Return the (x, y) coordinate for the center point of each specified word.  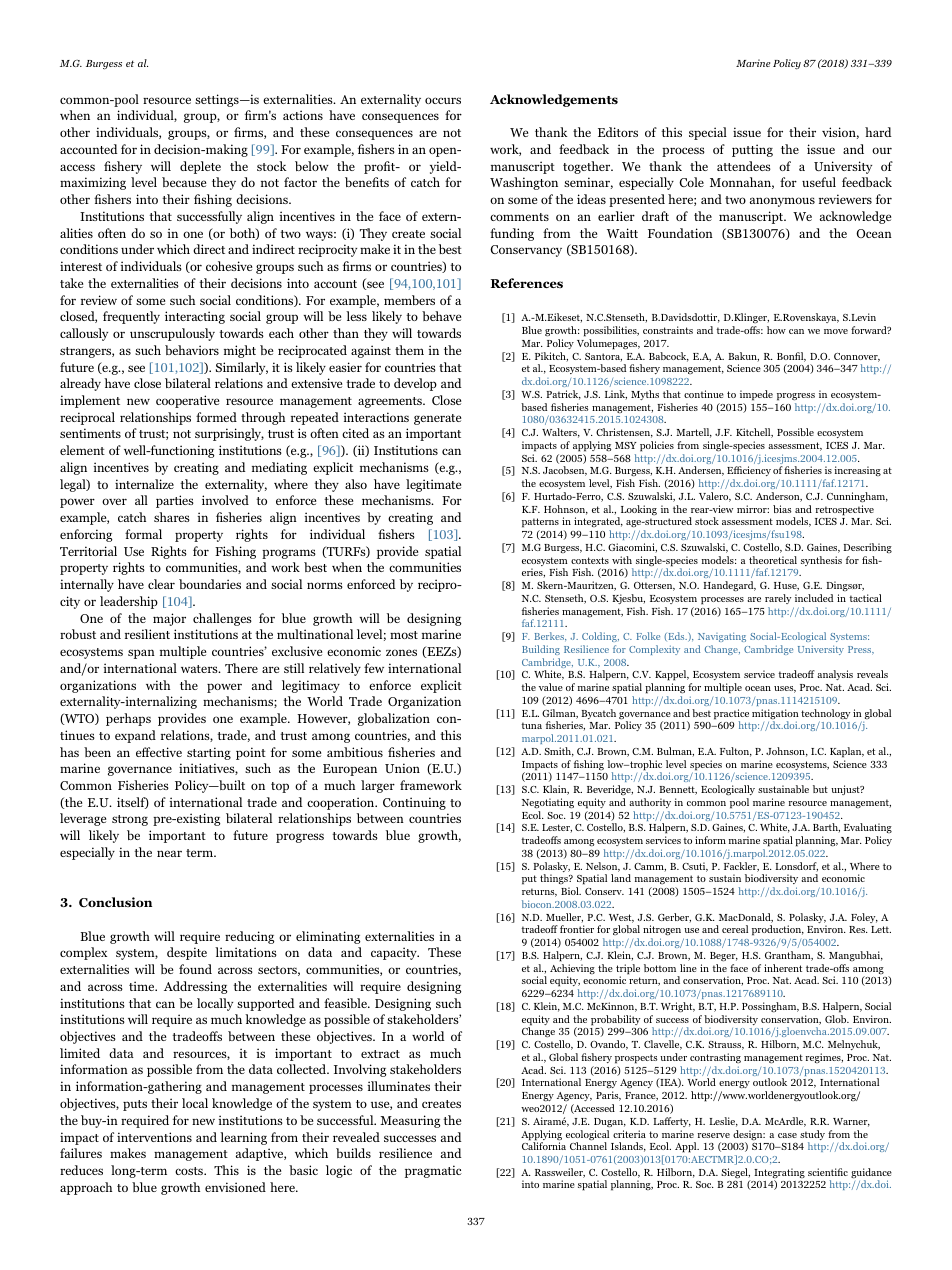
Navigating (722, 637)
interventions (154, 1137)
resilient (147, 634)
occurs (443, 100)
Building (541, 650)
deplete (200, 167)
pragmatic (433, 1171)
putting (752, 150)
